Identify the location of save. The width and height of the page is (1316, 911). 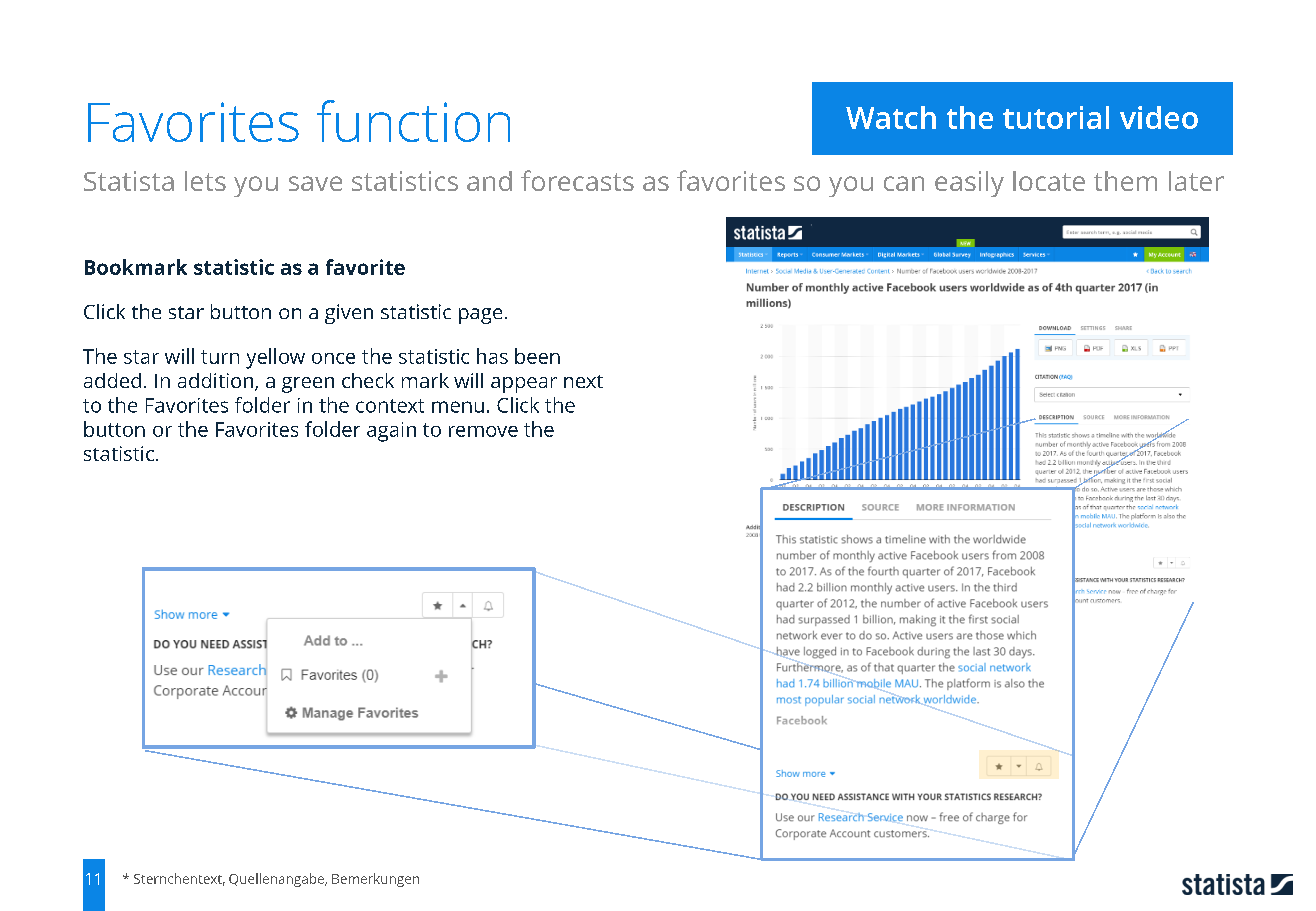
(315, 183).
